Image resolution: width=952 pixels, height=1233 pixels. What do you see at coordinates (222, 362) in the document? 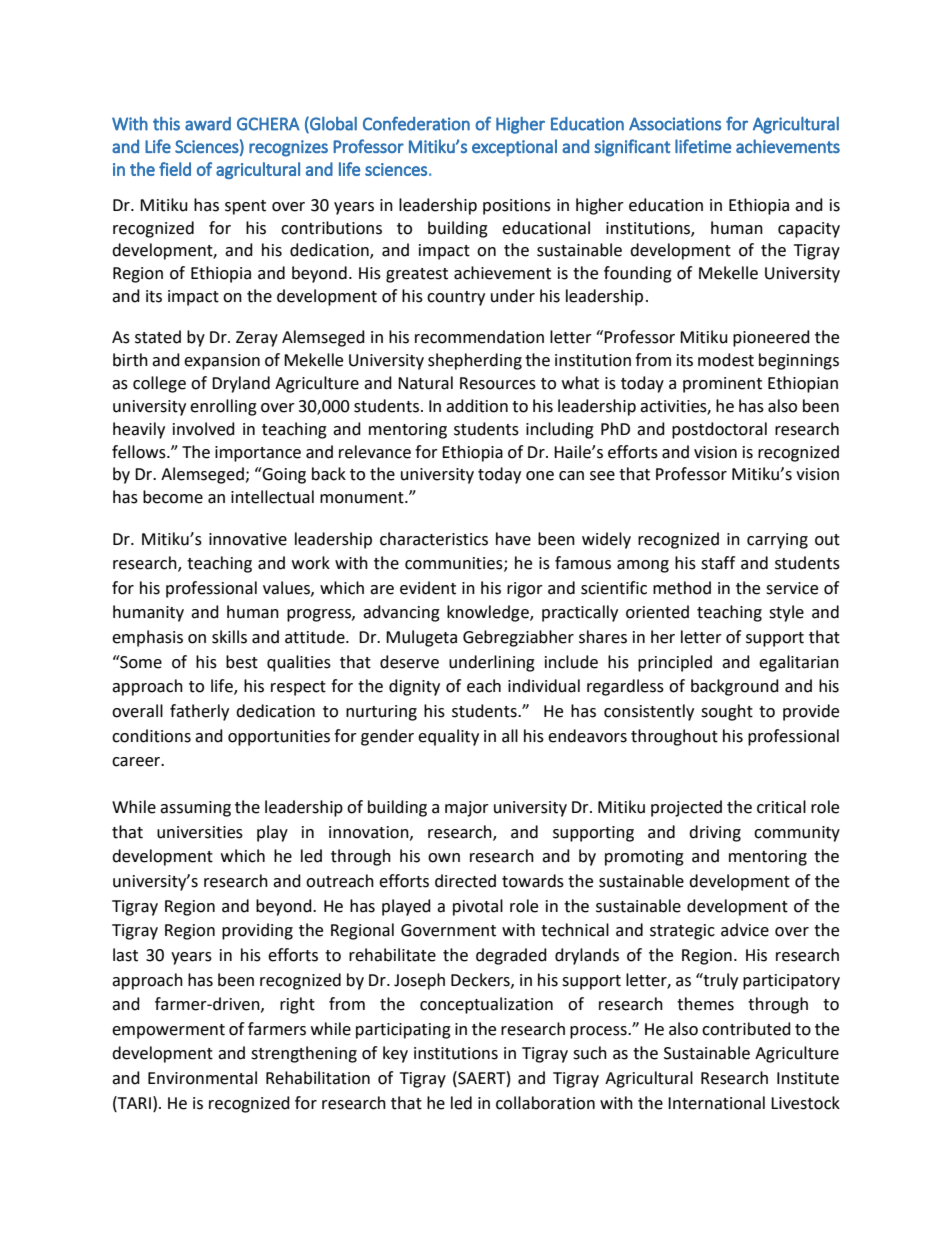
I see `expansion` at bounding box center [222, 362].
